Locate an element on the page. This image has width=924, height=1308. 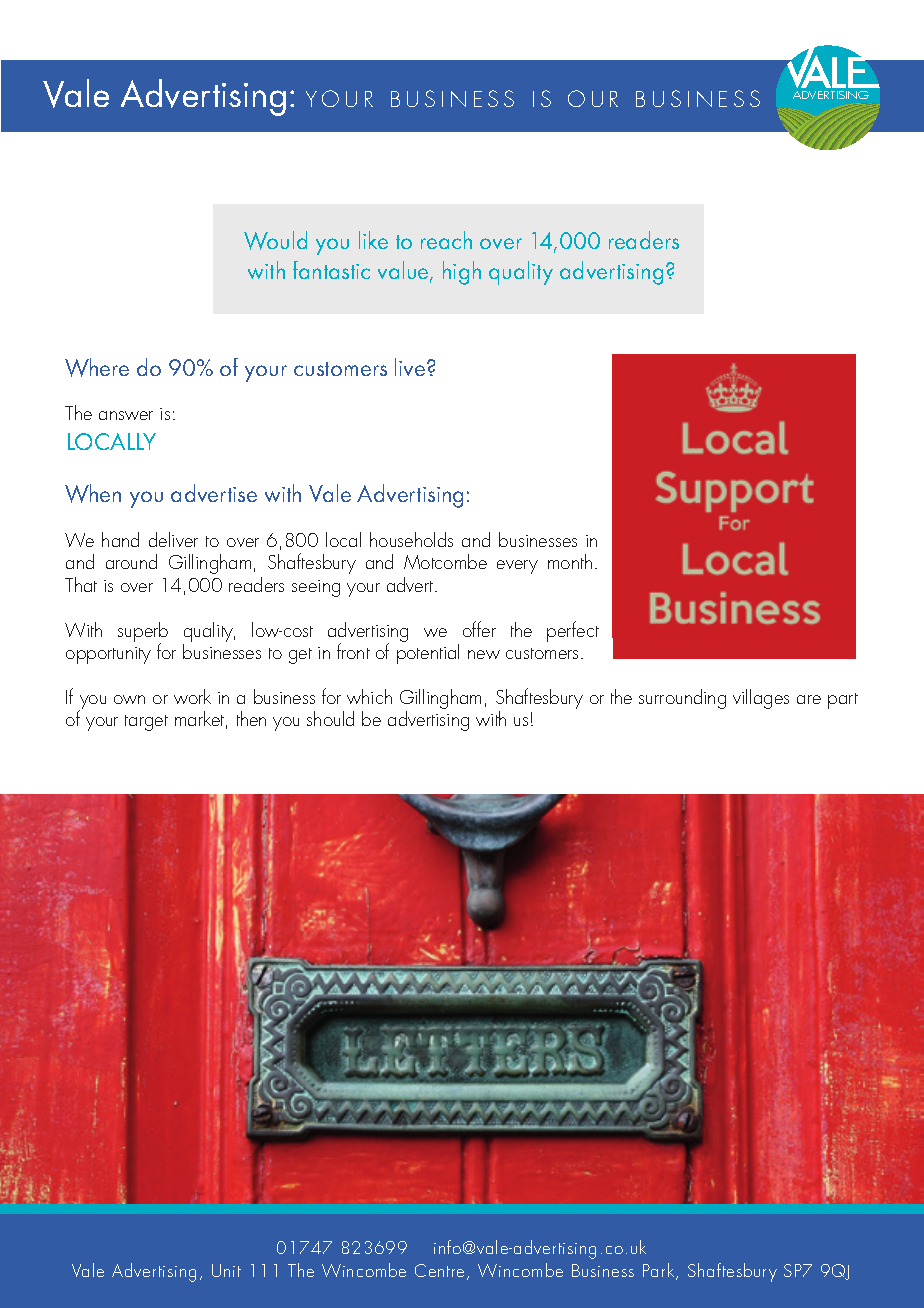
high is located at coordinates (462, 273).
